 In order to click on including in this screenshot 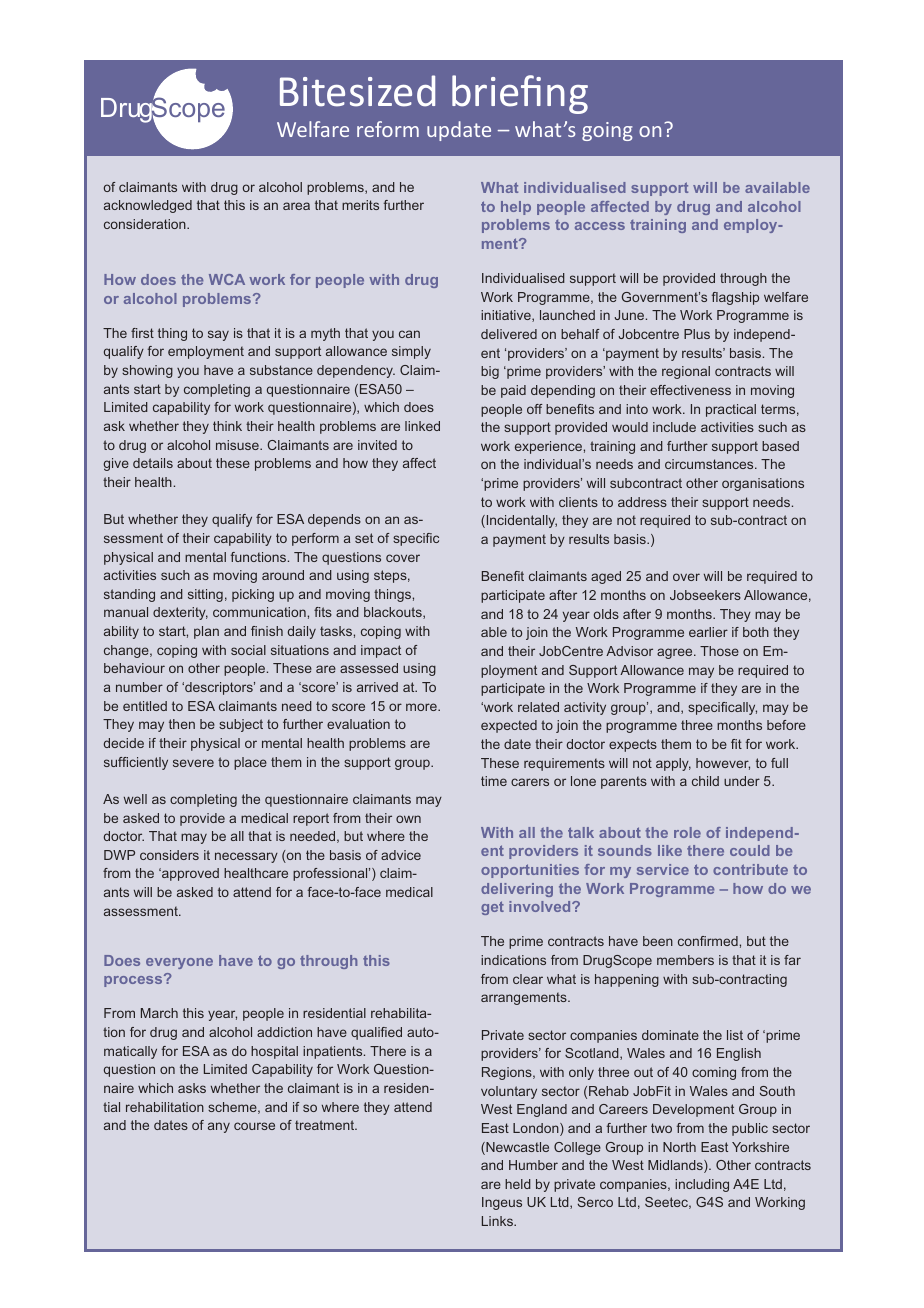, I will do `click(702, 1185)`.
